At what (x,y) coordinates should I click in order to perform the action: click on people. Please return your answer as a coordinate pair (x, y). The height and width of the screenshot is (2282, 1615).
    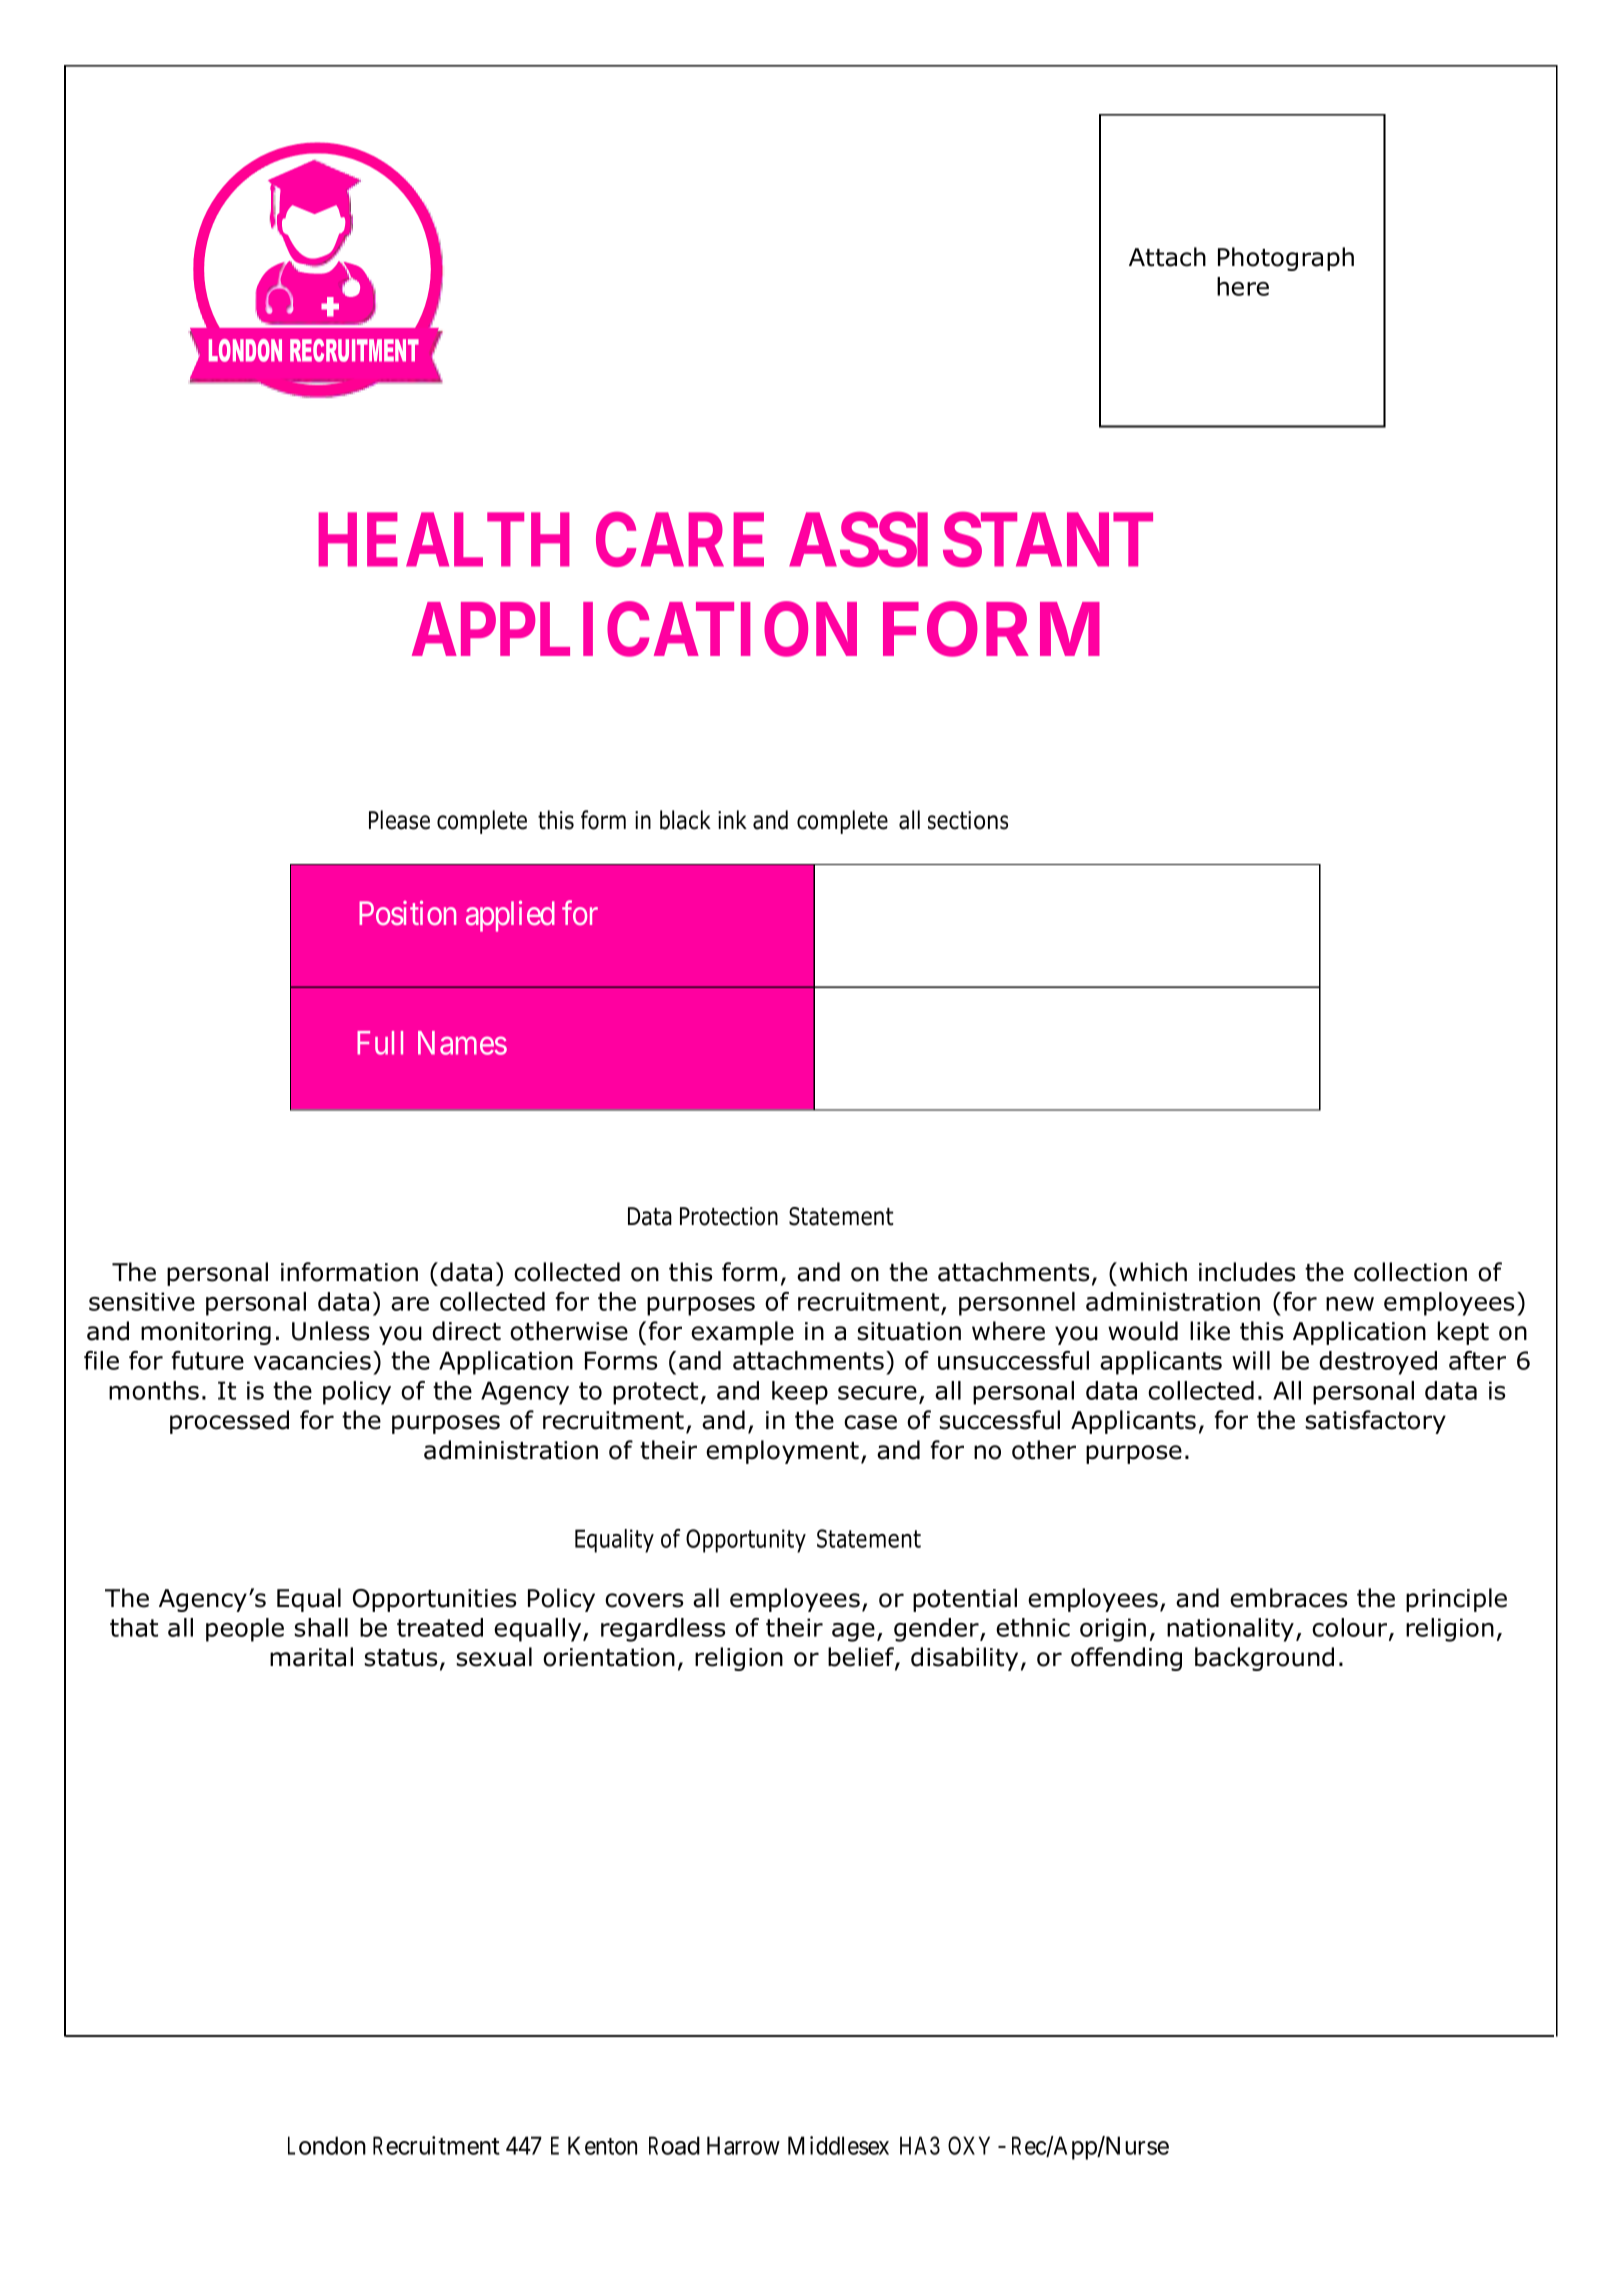
    Looking at the image, I should click on (245, 1630).
